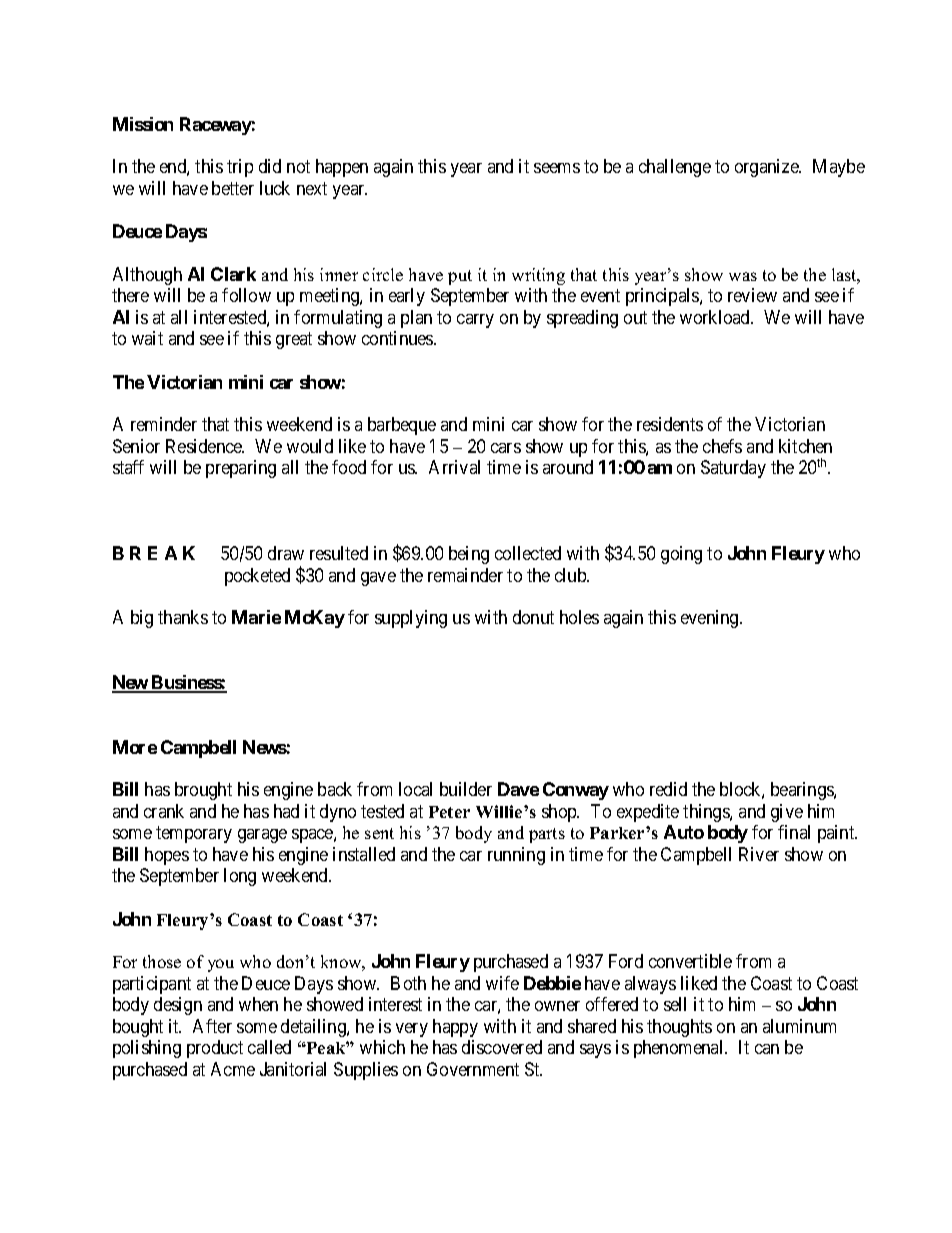 This screenshot has height=1233, width=952. Describe the element at coordinates (466, 789) in the screenshot. I see `builder` at that location.
